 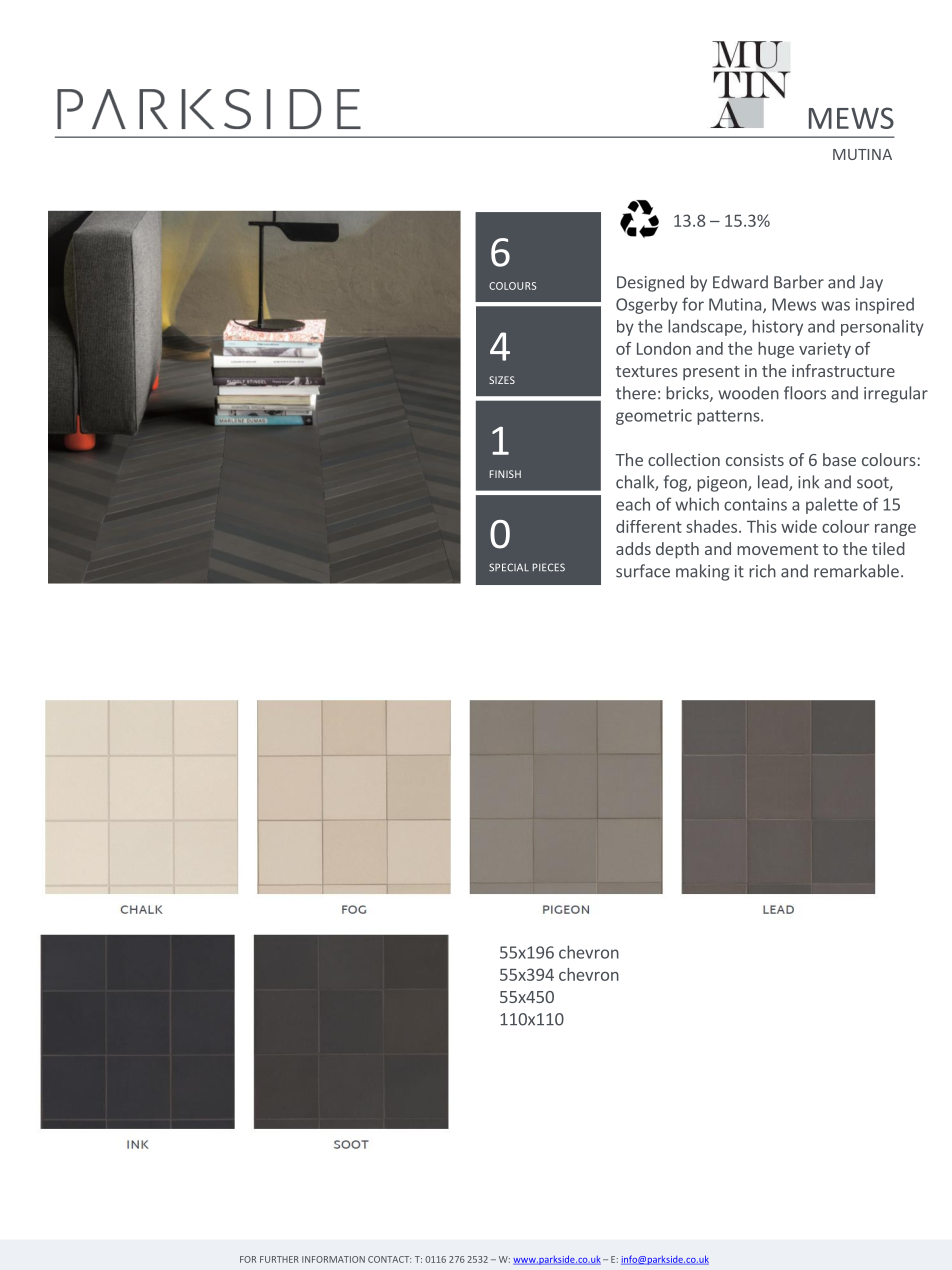 I want to click on CONTACT, so click(x=389, y=1259).
